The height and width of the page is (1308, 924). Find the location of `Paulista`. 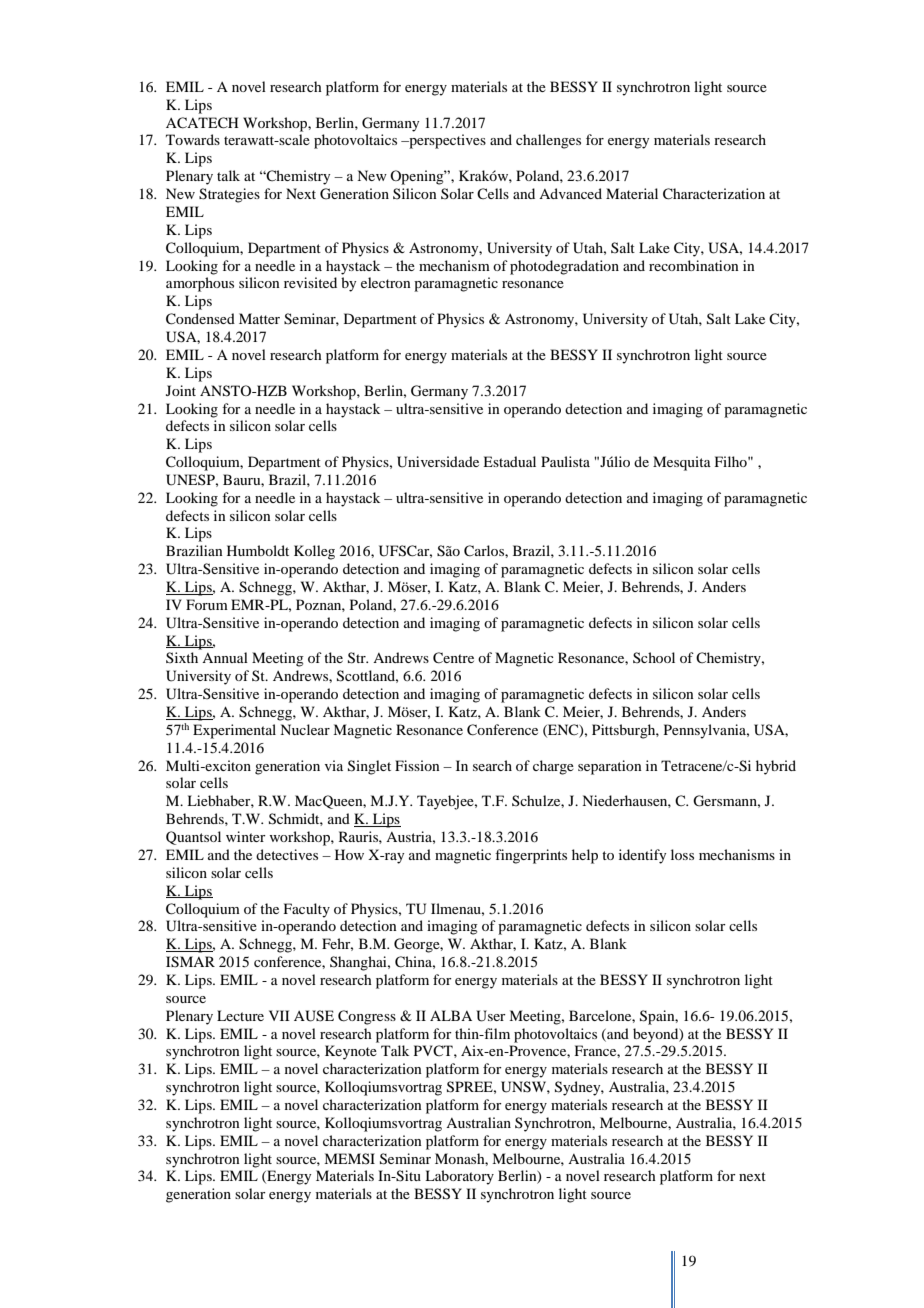

Paulista is located at coordinates (565, 461).
